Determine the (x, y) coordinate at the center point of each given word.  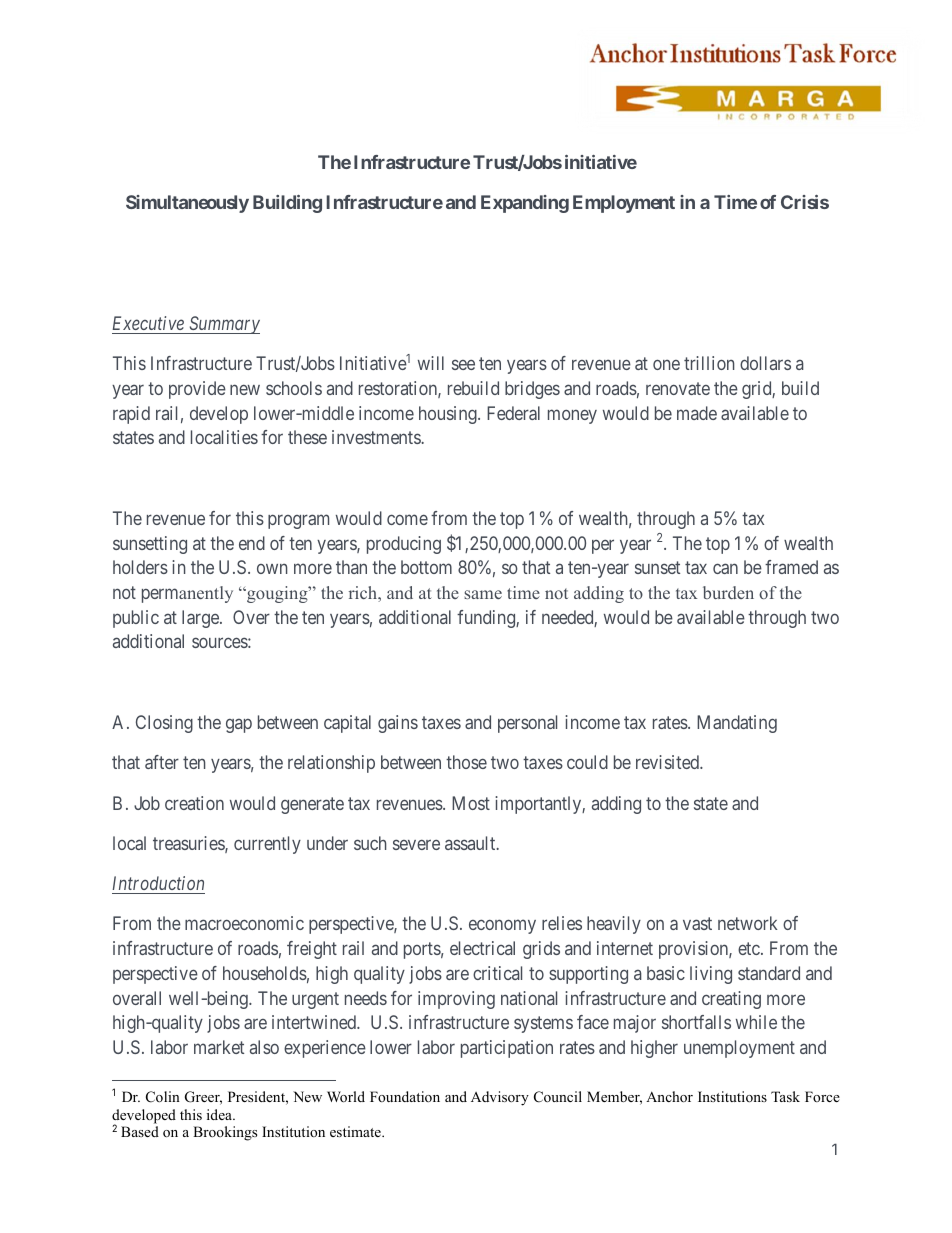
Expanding (525, 204)
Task (785, 1096)
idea (221, 1114)
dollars (765, 363)
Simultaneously (187, 204)
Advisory (500, 1098)
